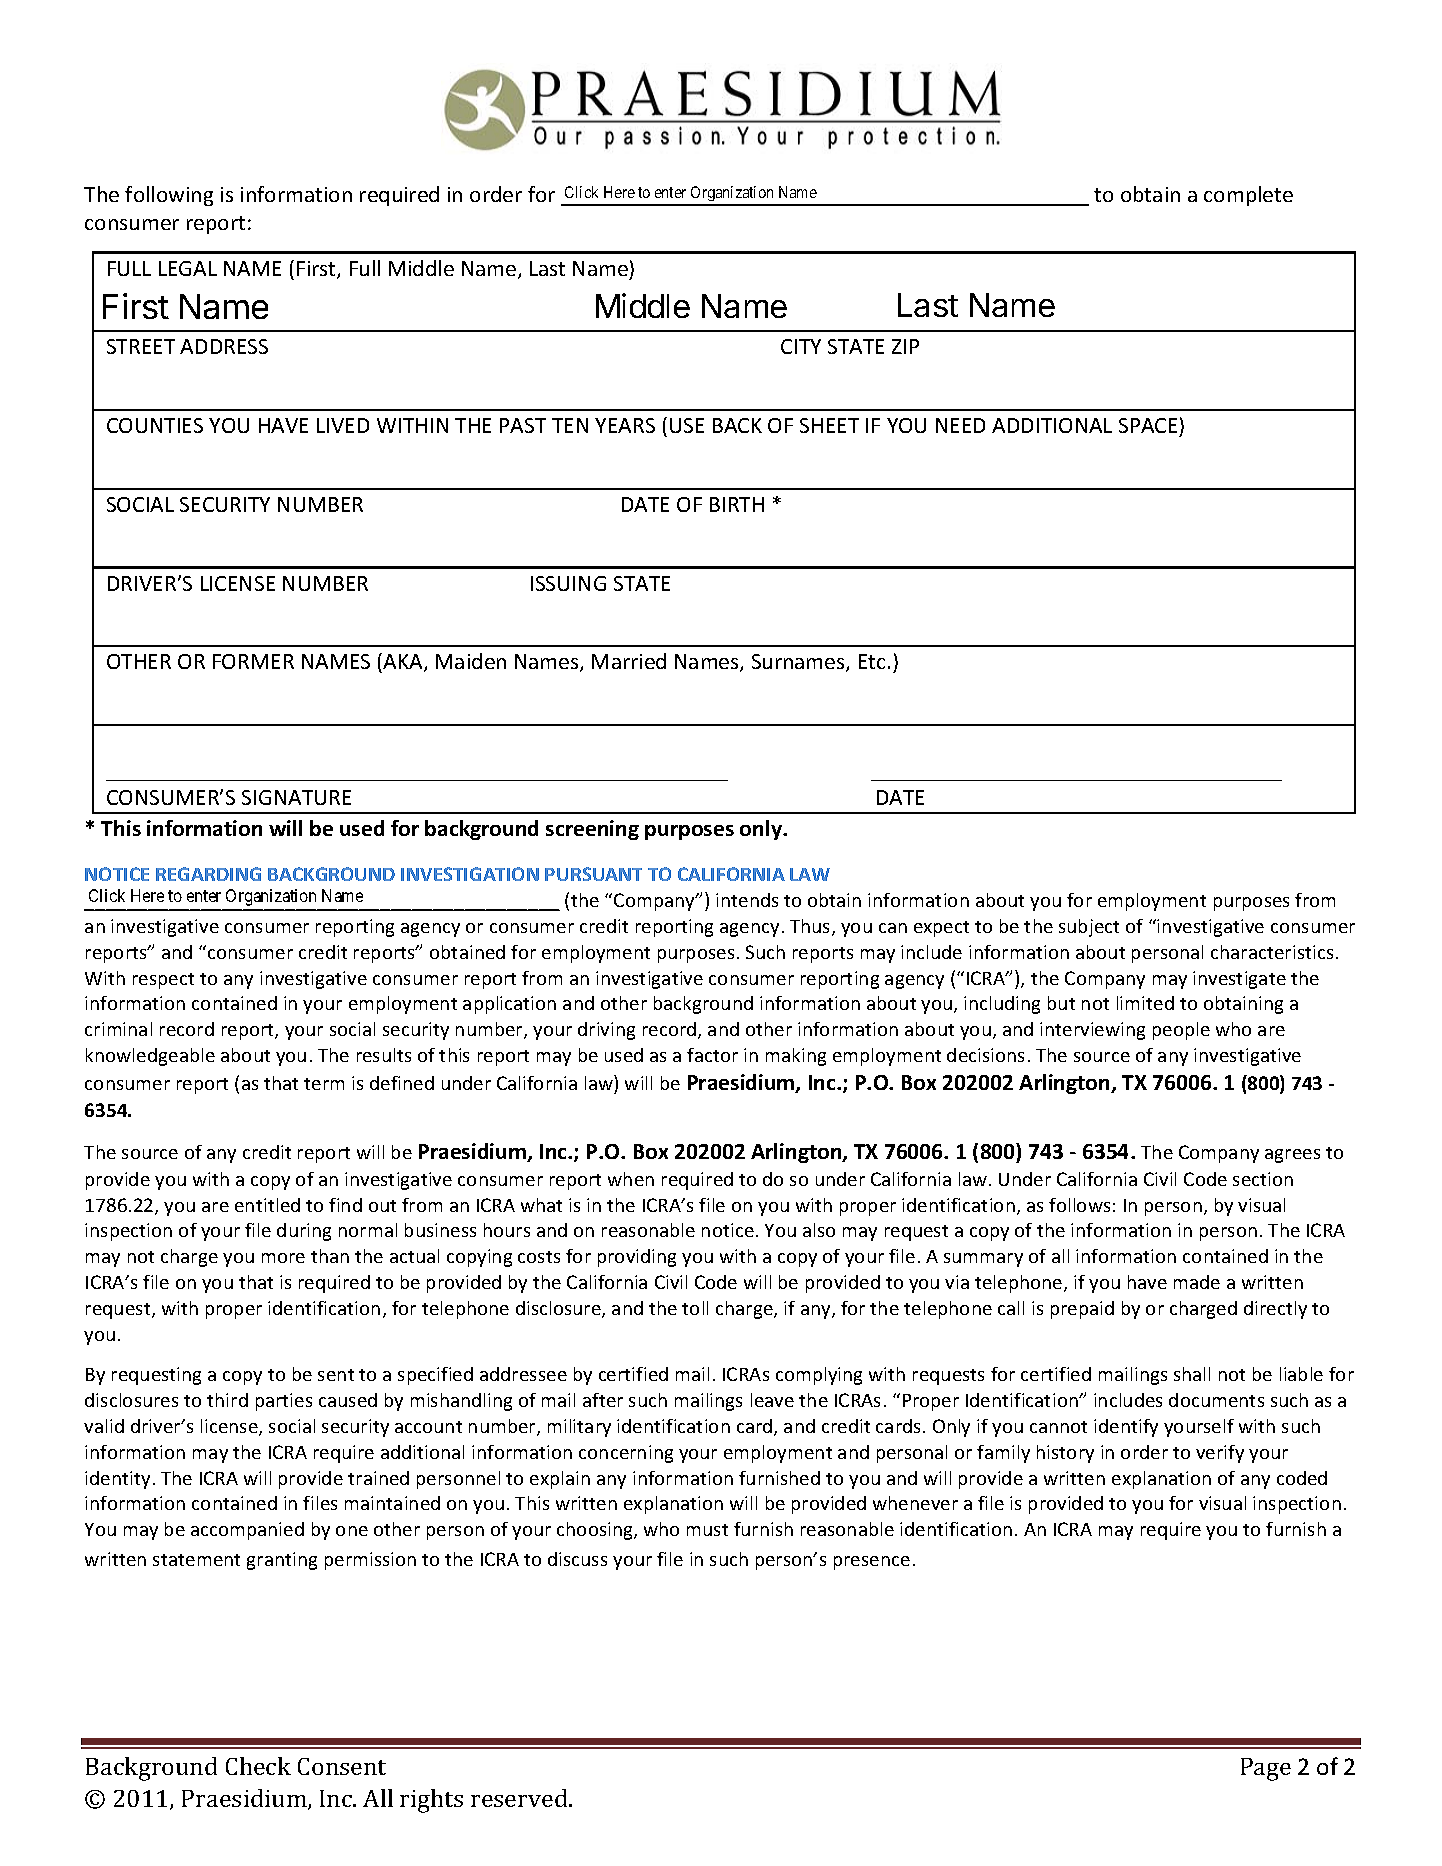 This screenshot has width=1442, height=1866. I want to click on SIGNATURE, so click(296, 797).
